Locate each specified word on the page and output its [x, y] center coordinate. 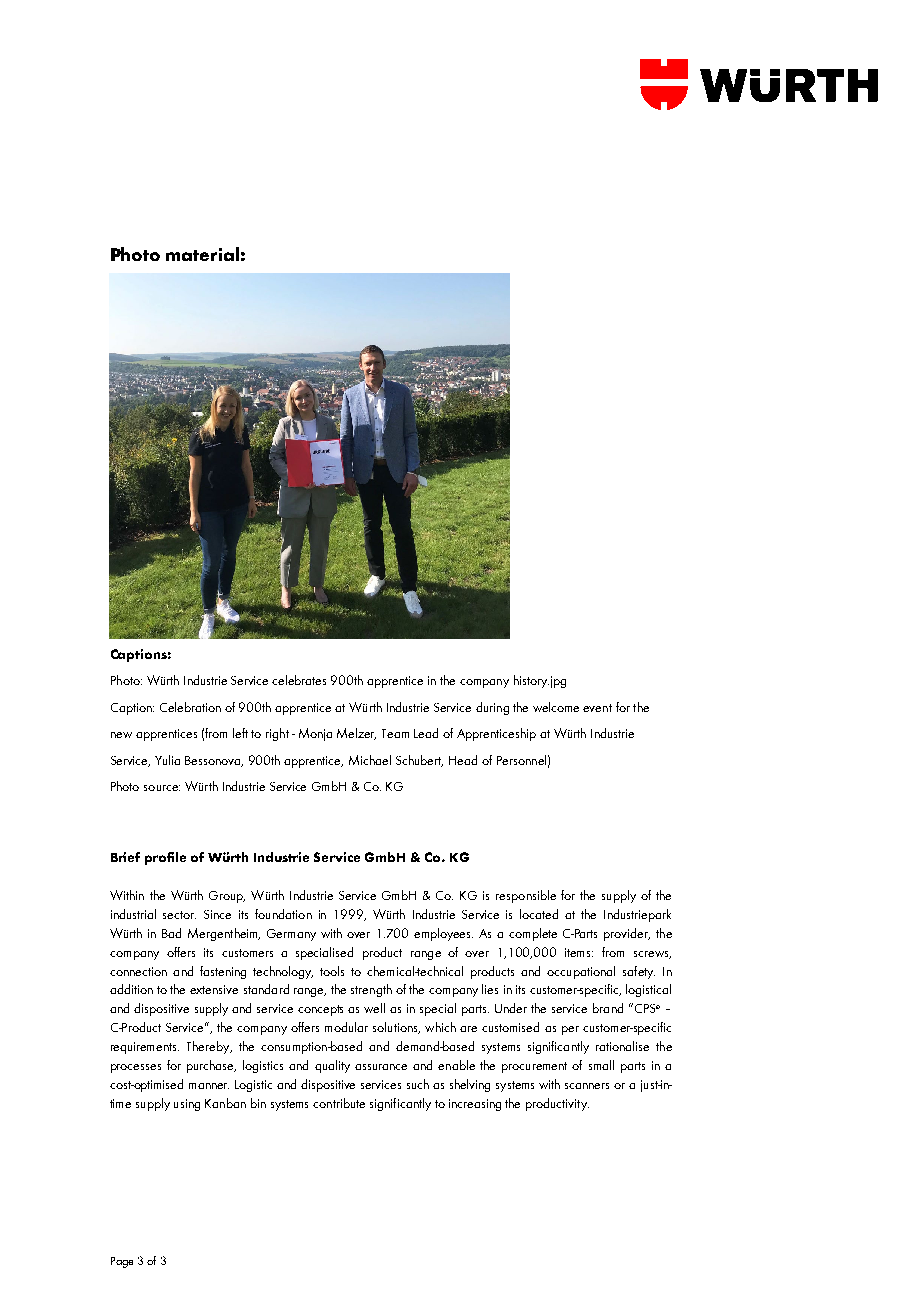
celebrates [299, 680]
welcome [556, 707]
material [202, 254]
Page [122, 1262]
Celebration [190, 707]
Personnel [521, 760]
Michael [370, 760]
